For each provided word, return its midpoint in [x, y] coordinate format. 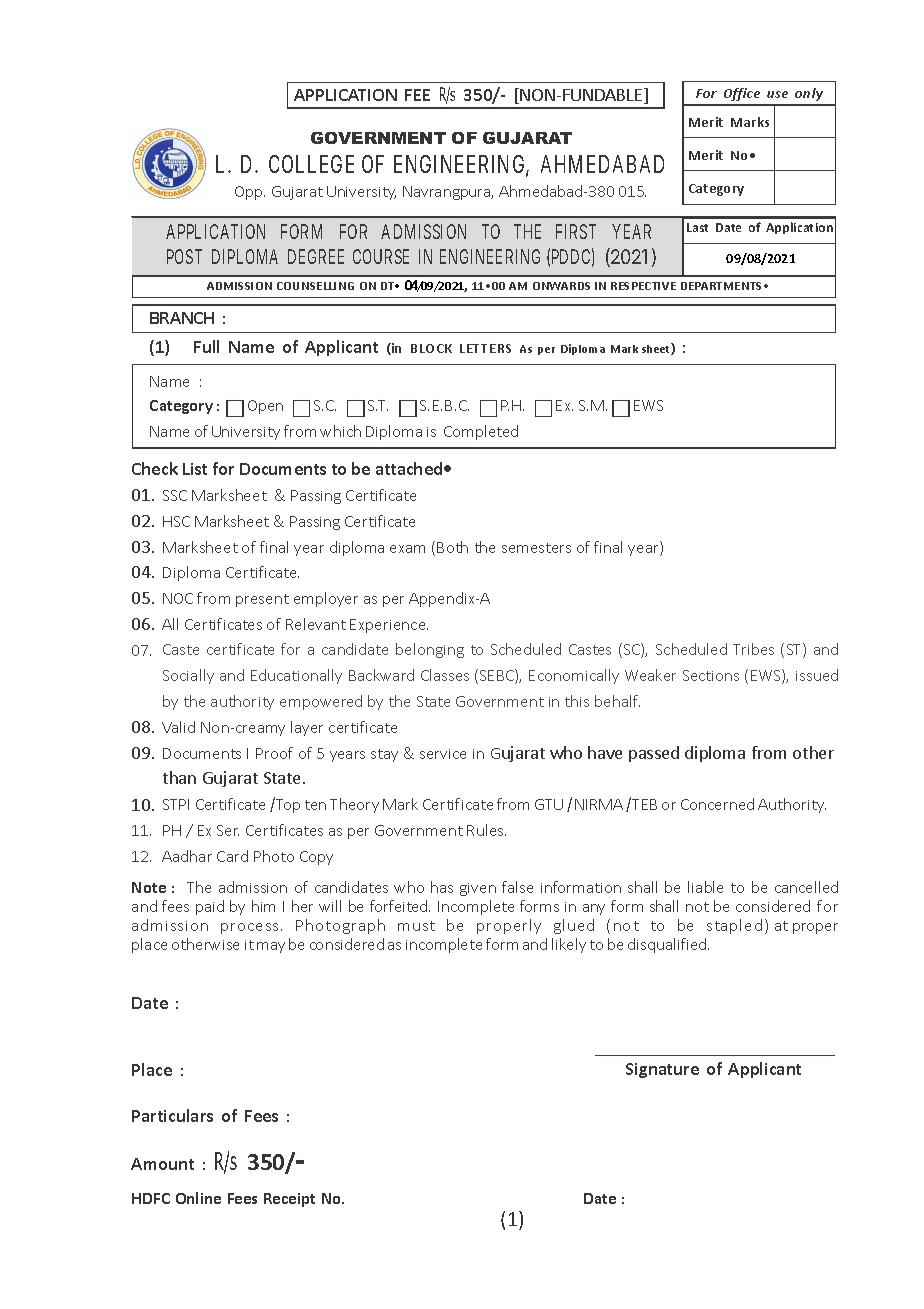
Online [198, 1198]
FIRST [576, 231]
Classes [445, 675]
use [777, 94]
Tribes [753, 649]
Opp [250, 193]
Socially [188, 676]
